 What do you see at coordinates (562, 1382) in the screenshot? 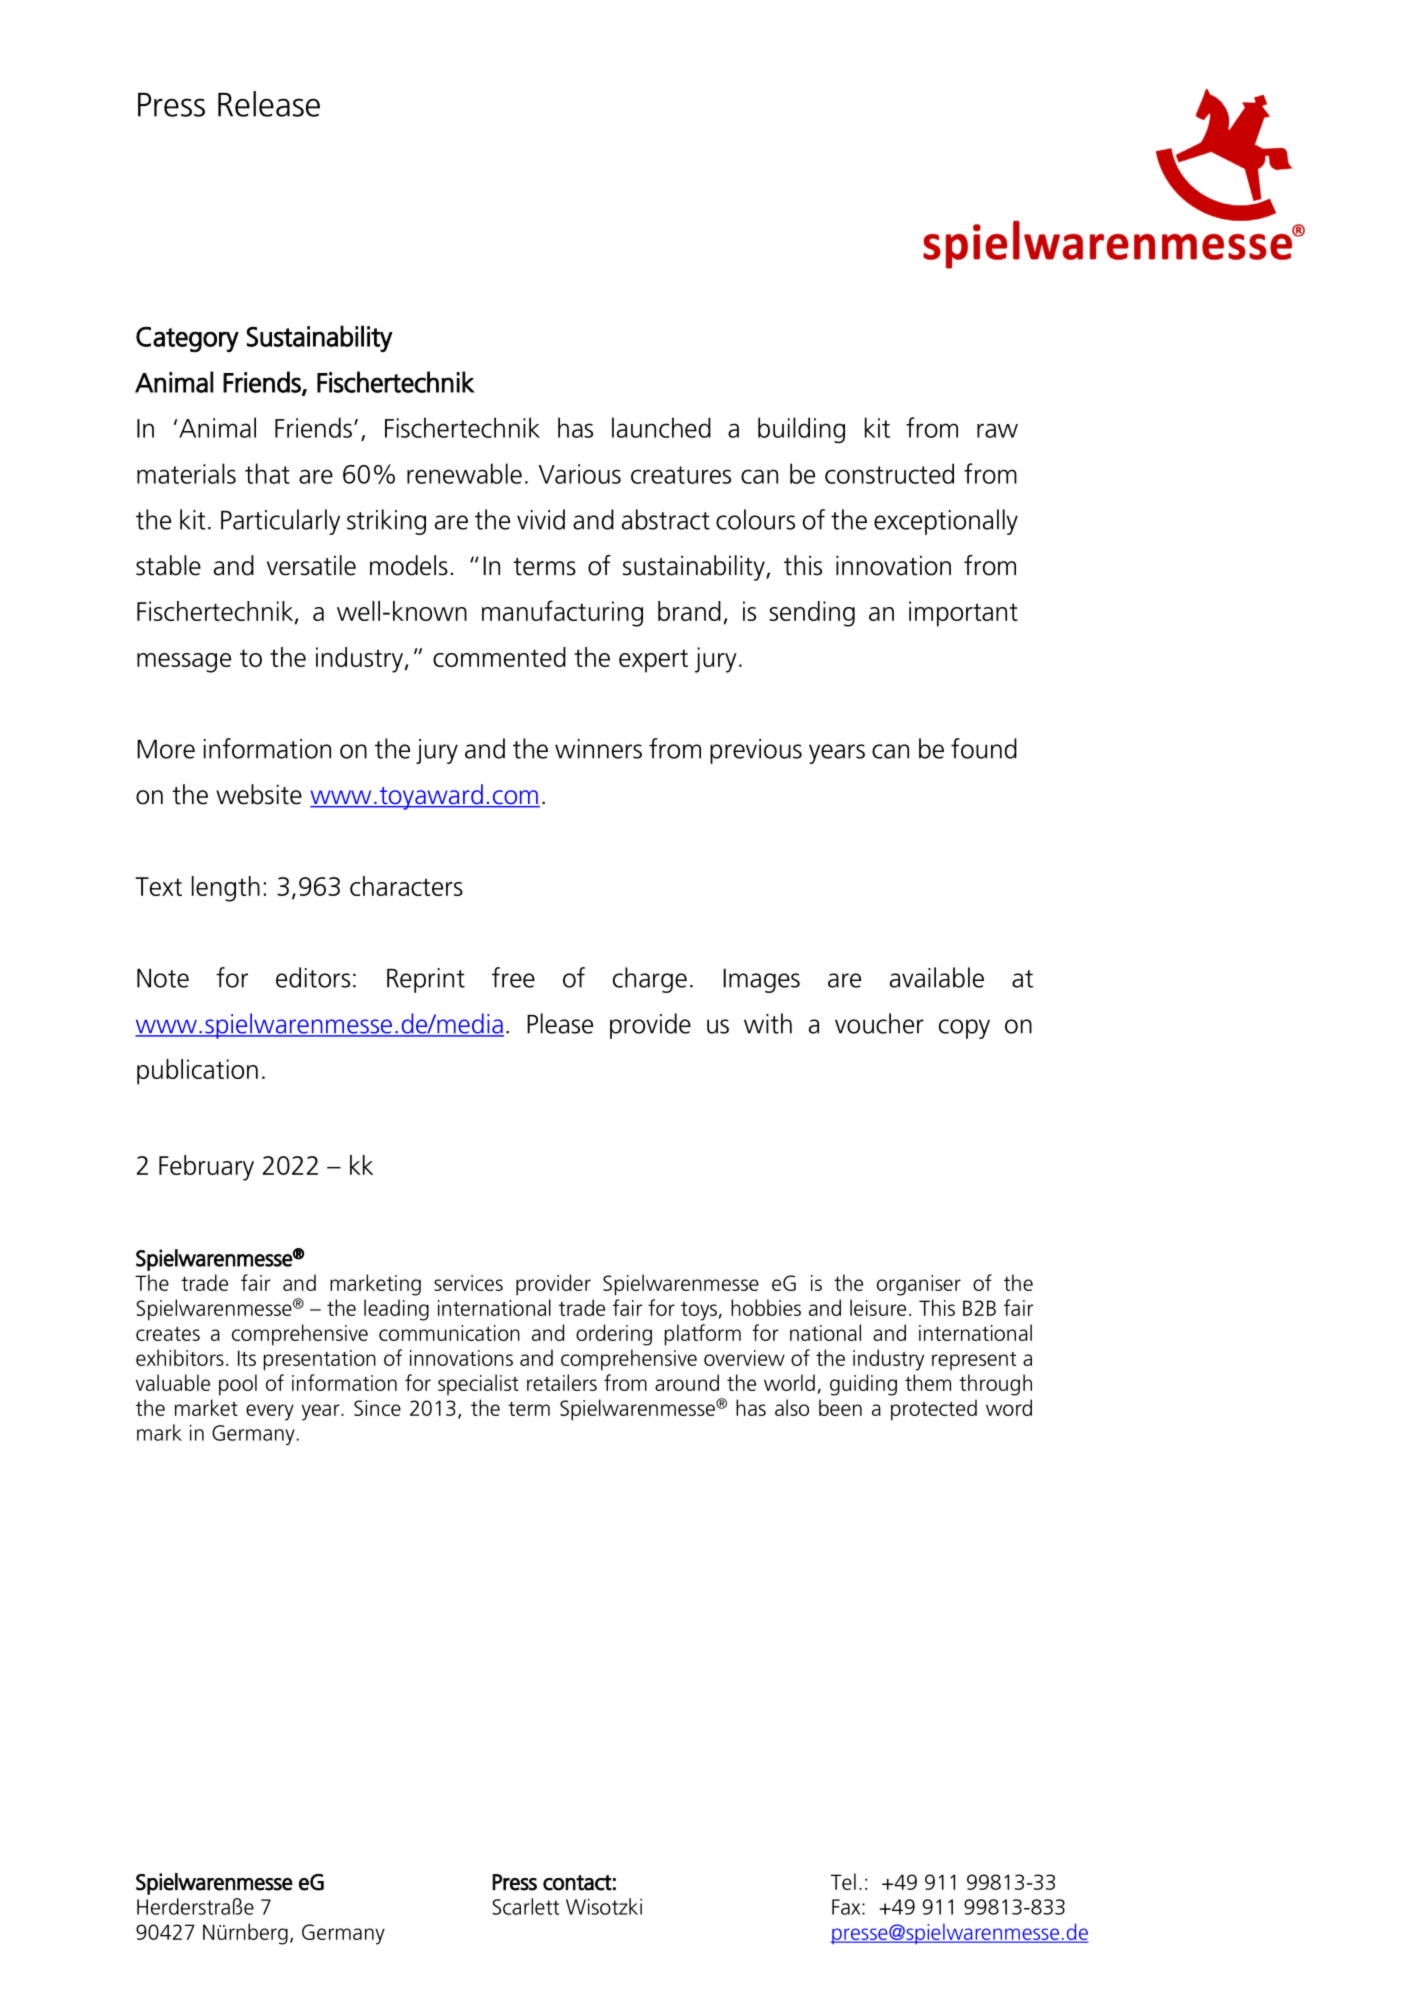
I see `retailers` at bounding box center [562, 1382].
